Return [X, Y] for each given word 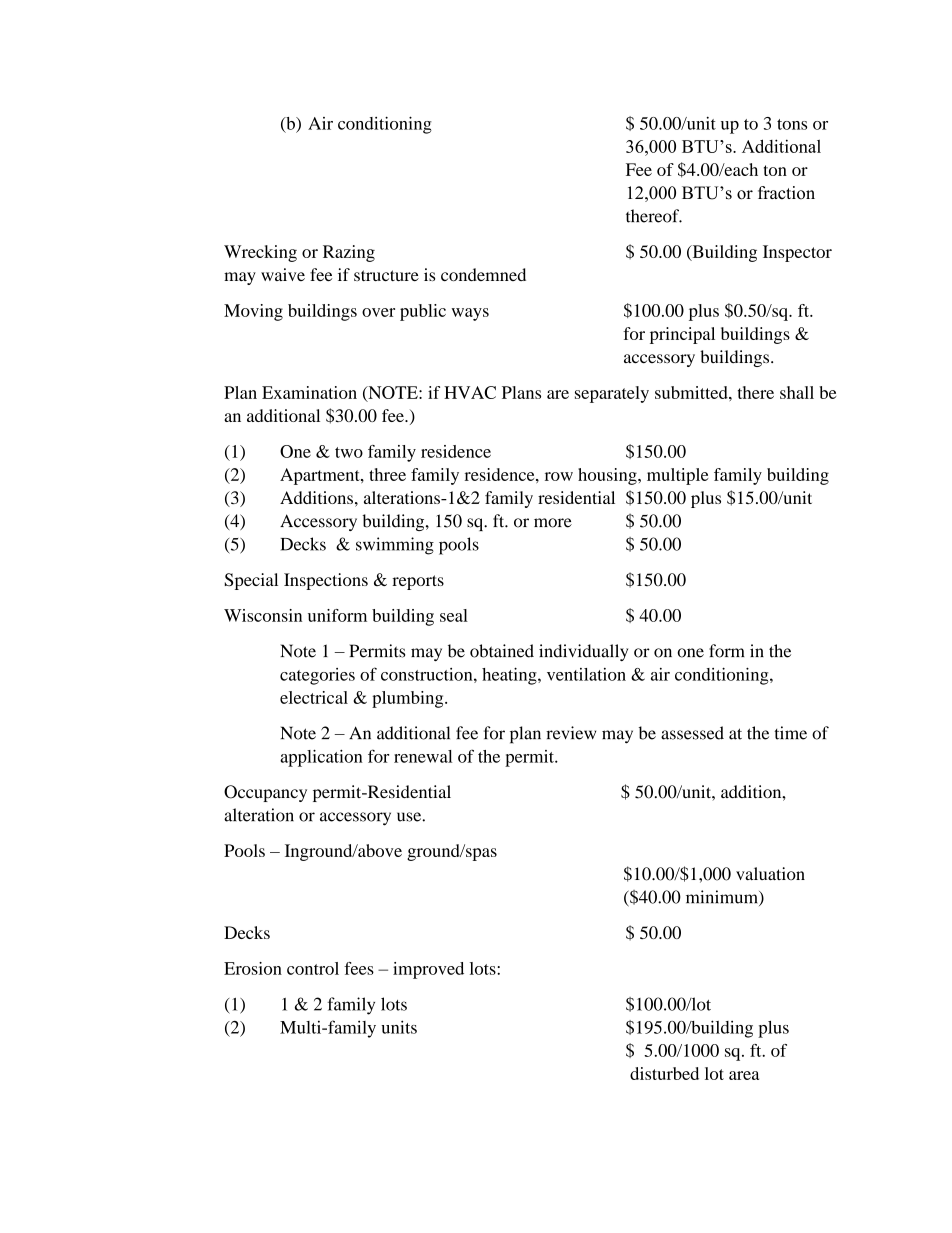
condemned [483, 274]
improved [428, 970]
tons [792, 124]
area [744, 1075]
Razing [349, 253]
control [313, 968]
